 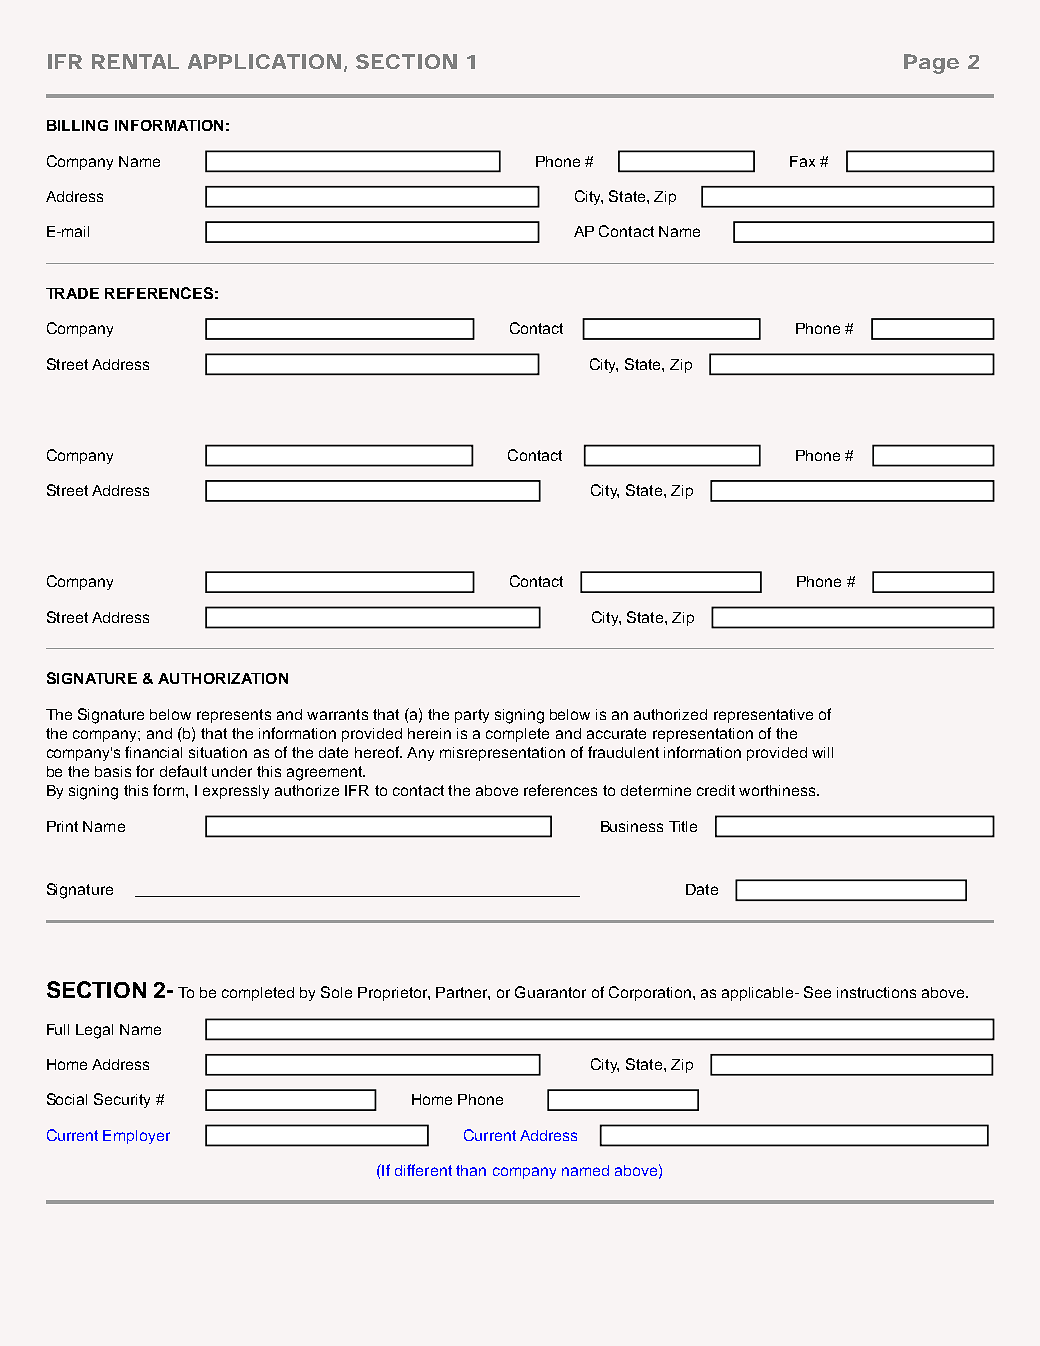 What do you see at coordinates (72, 293) in the screenshot?
I see `TRADE` at bounding box center [72, 293].
